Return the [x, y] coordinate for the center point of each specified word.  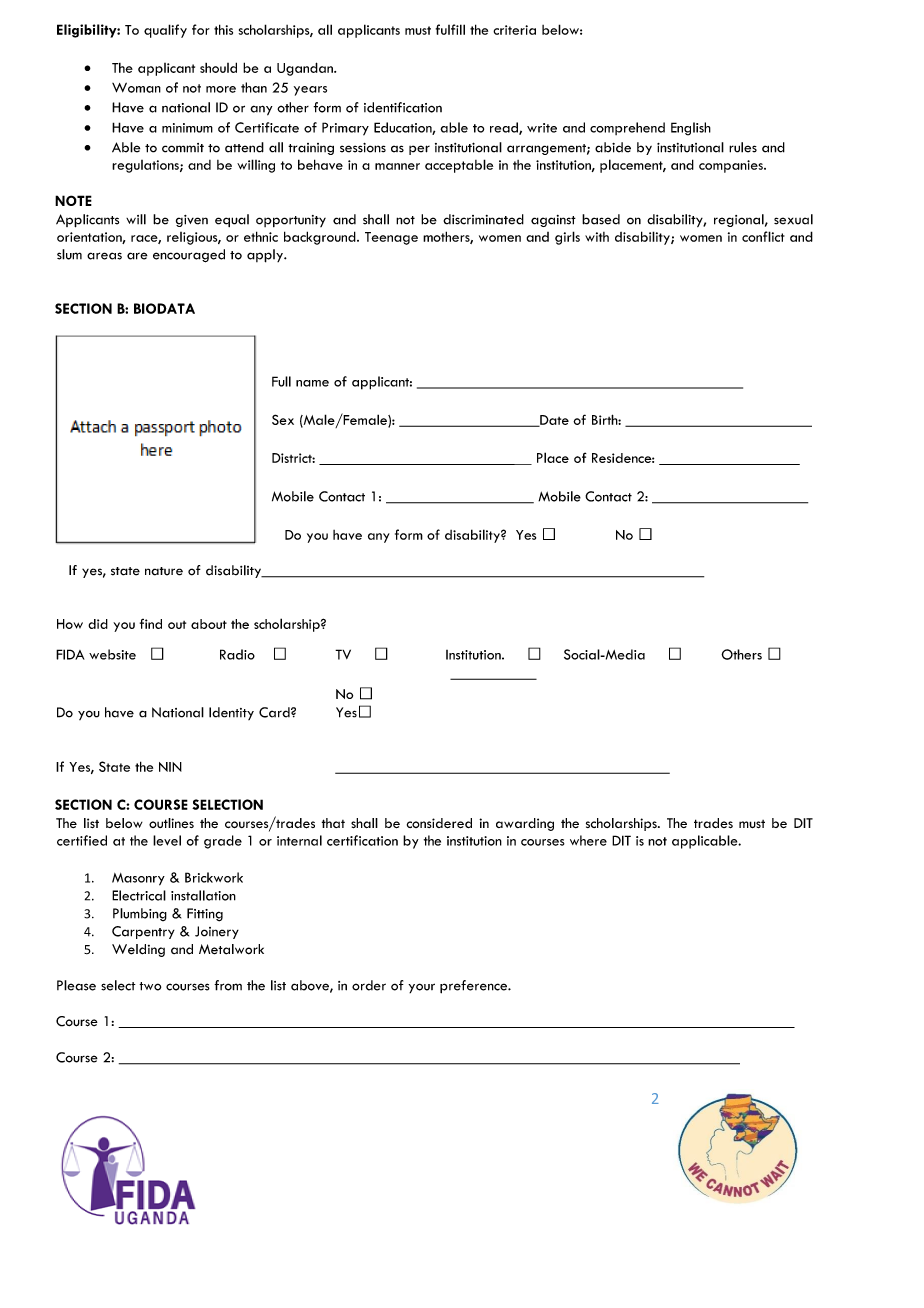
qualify [165, 31]
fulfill [450, 29]
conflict [763, 236]
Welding [138, 950]
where [588, 840]
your [421, 988]
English [691, 129]
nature [164, 571]
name [312, 383]
